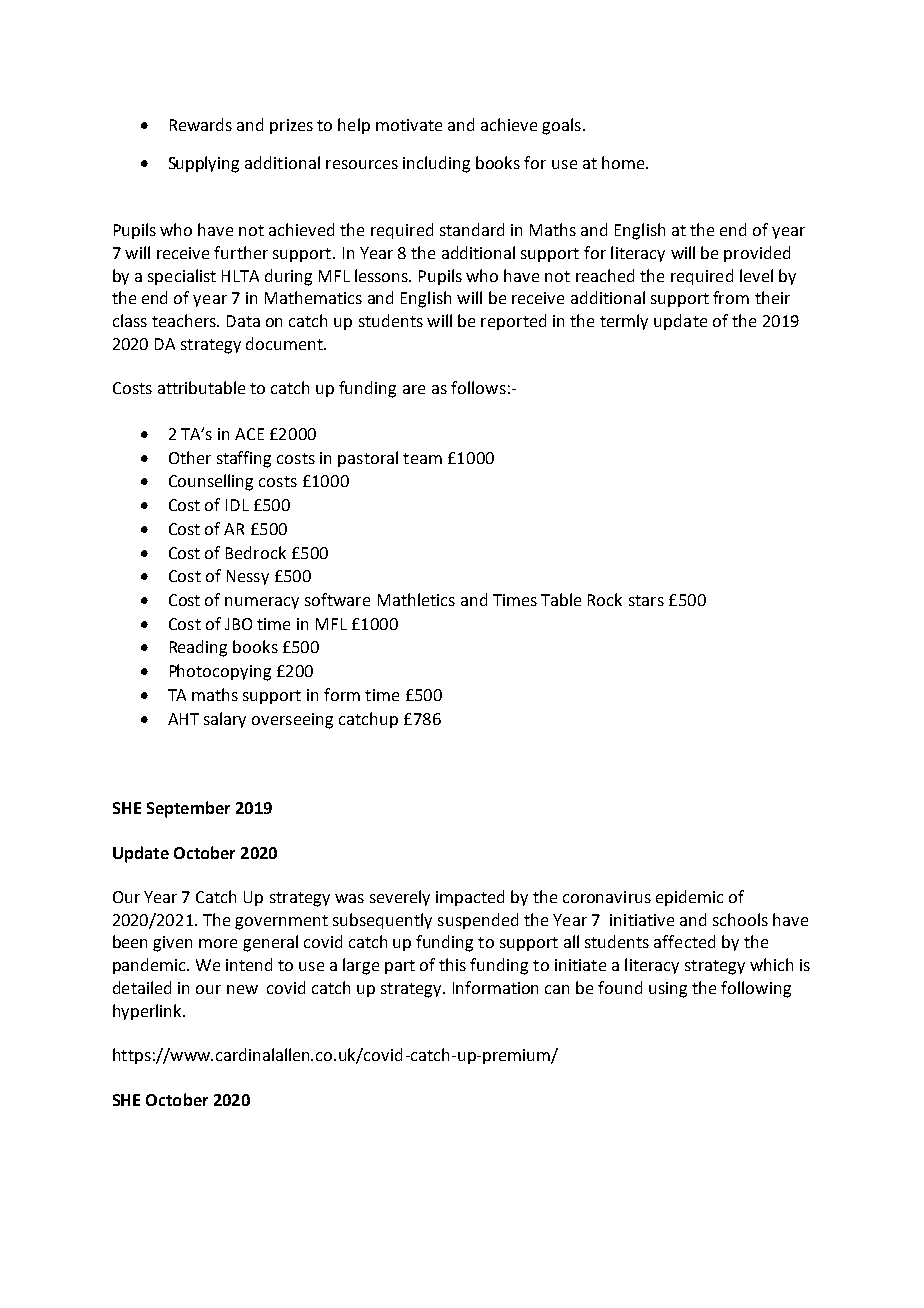 The height and width of the image is (1308, 924). I want to click on including, so click(436, 164).
